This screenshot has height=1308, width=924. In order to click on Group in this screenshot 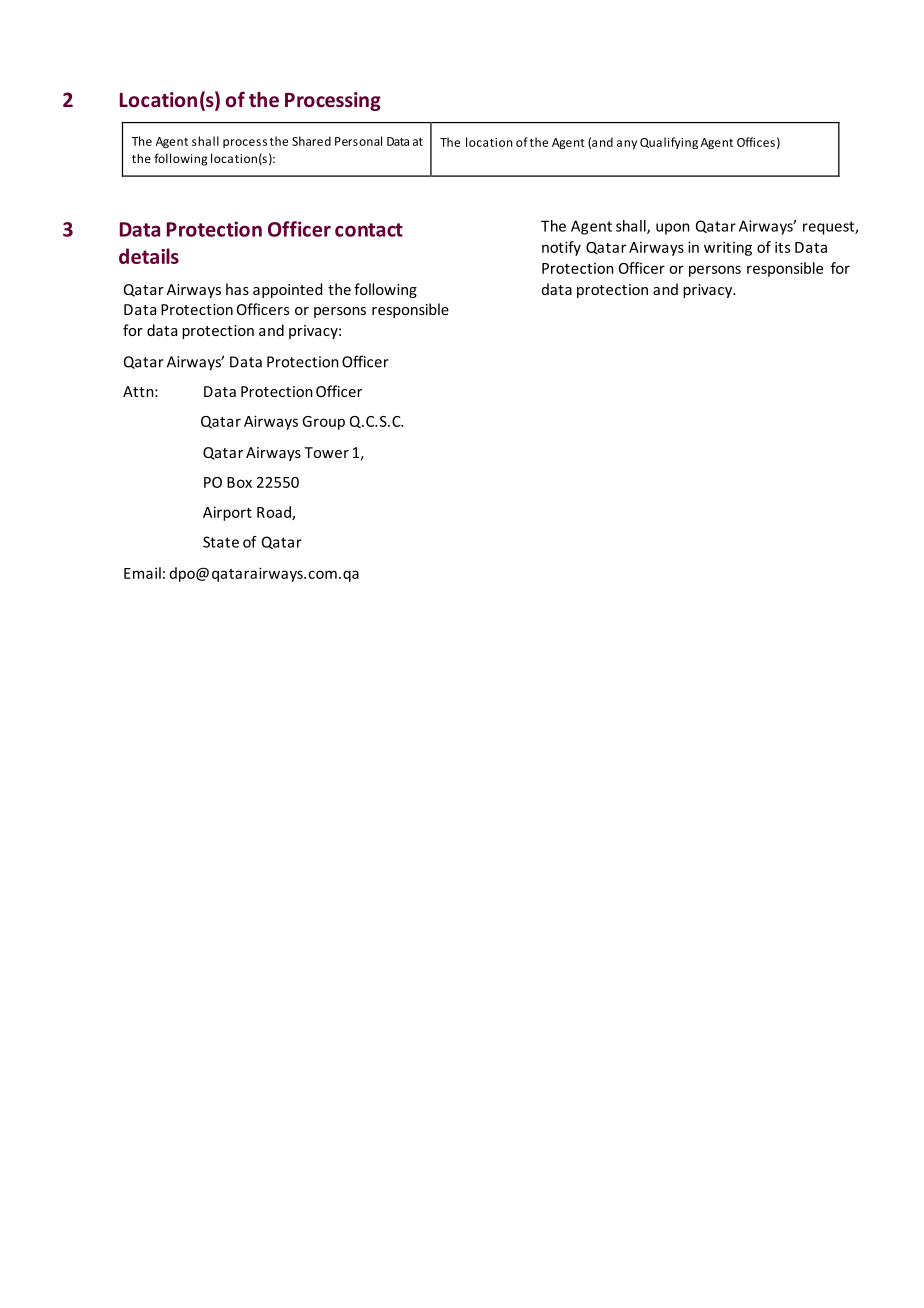, I will do `click(323, 423)`.
